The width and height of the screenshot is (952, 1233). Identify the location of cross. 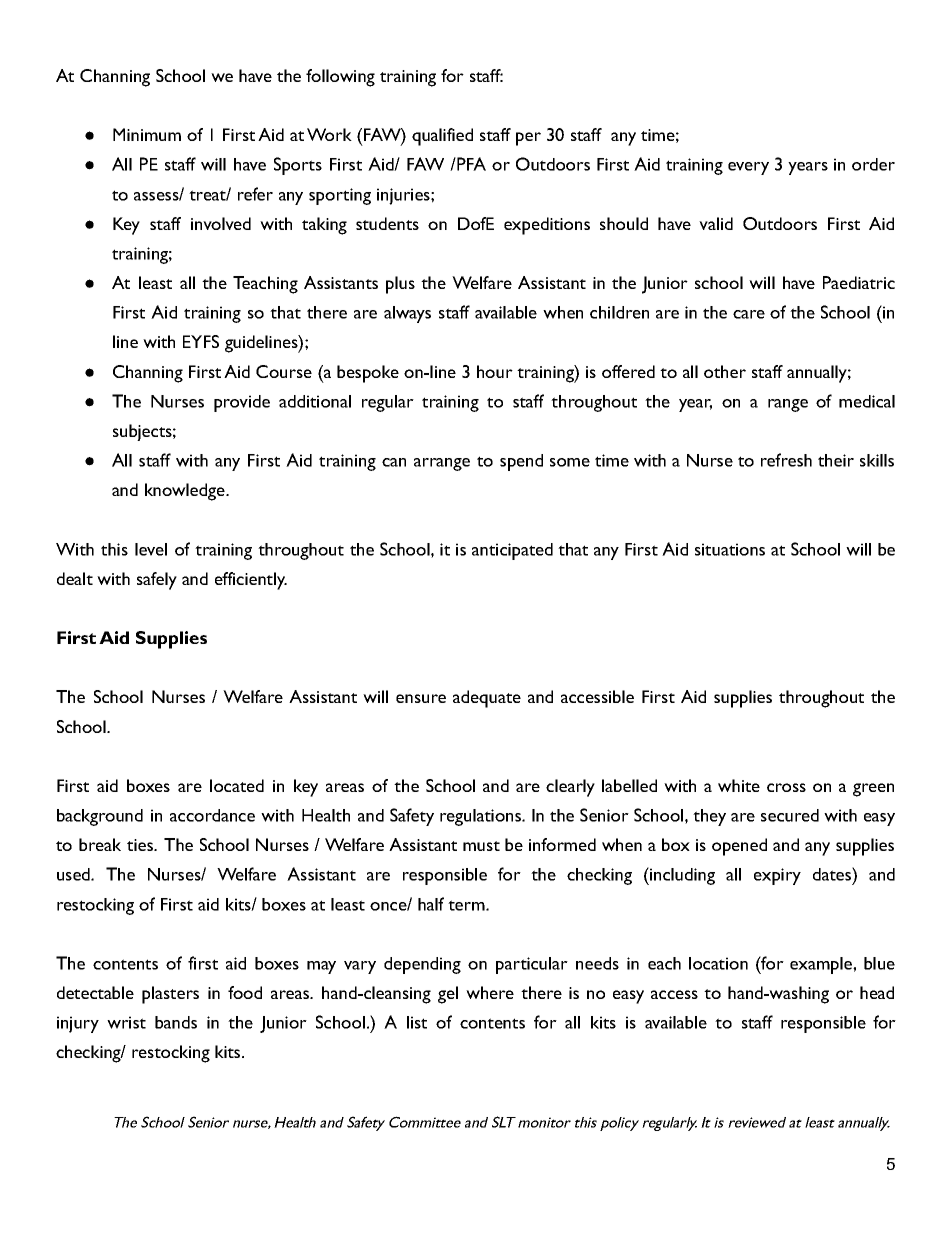
(786, 787).
